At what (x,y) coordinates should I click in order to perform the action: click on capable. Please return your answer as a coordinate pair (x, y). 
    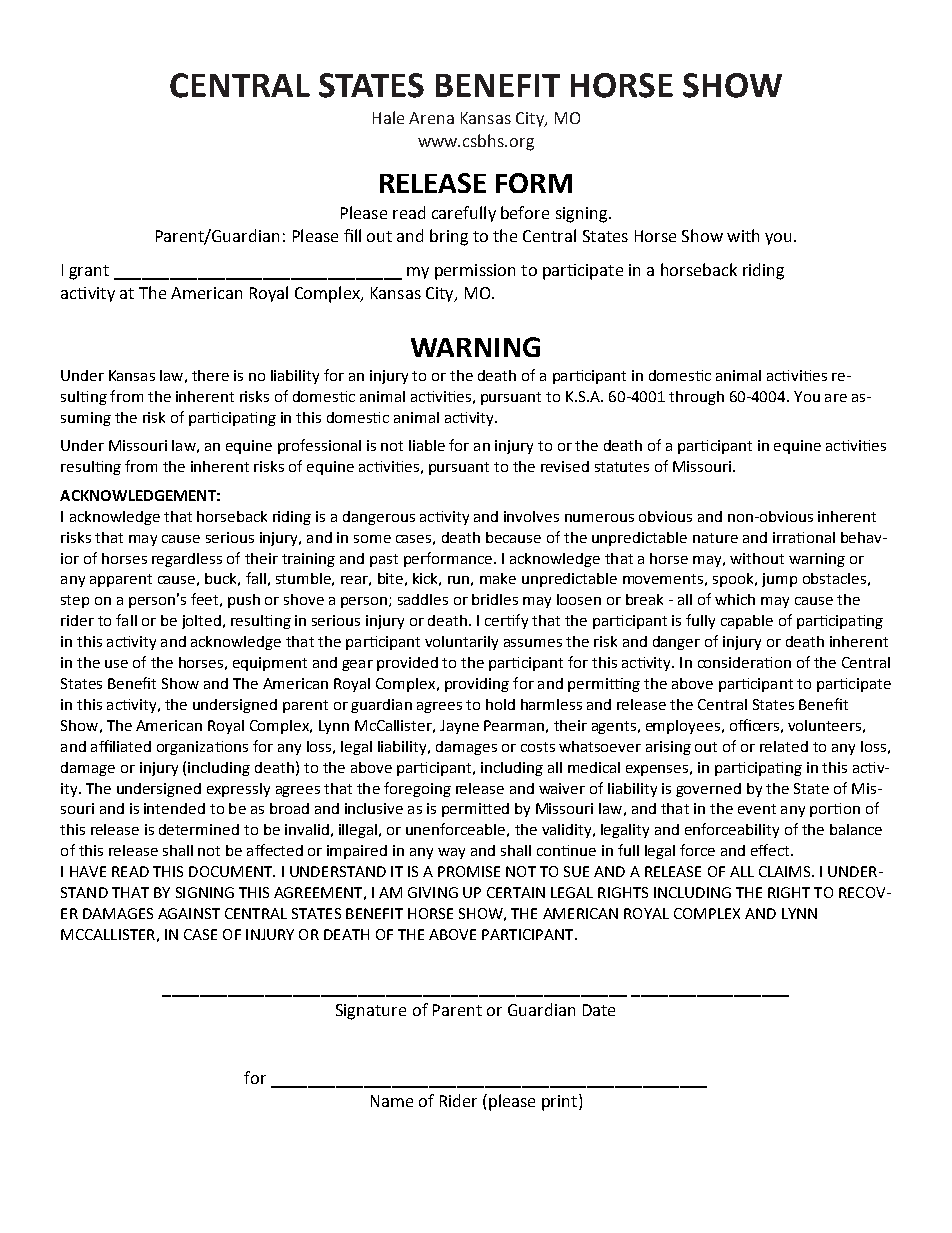
    Looking at the image, I should click on (747, 622).
